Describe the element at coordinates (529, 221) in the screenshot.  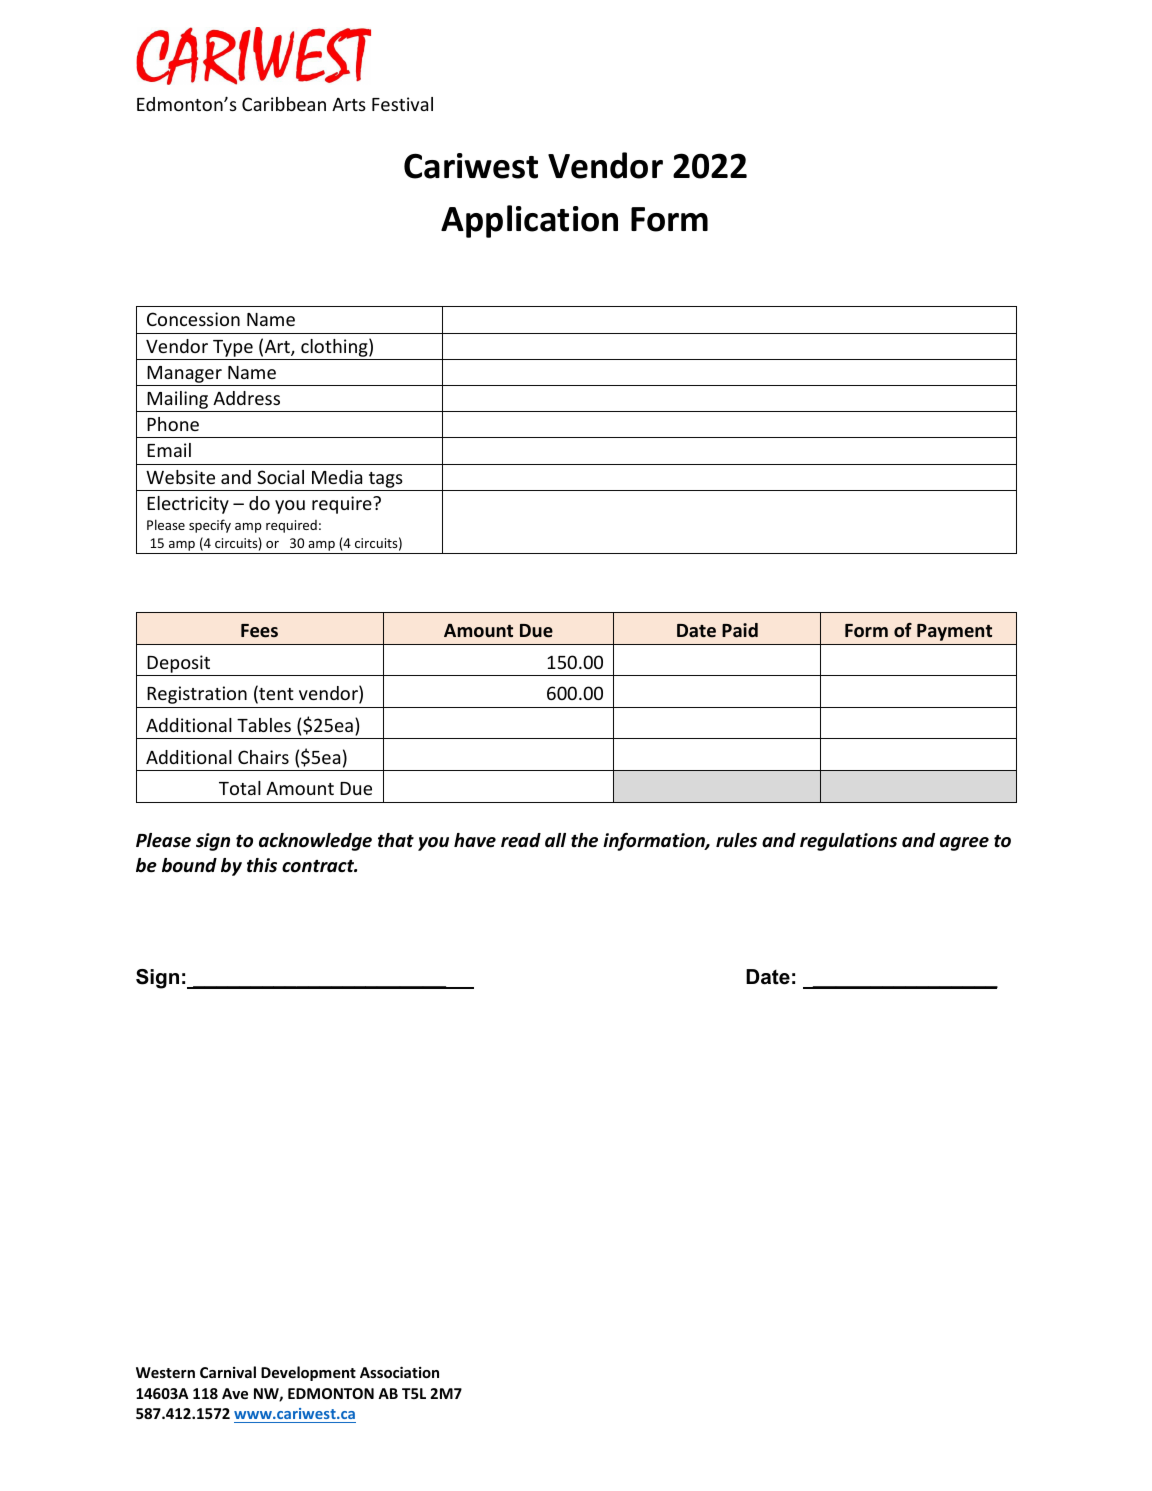
I see `Application` at that location.
